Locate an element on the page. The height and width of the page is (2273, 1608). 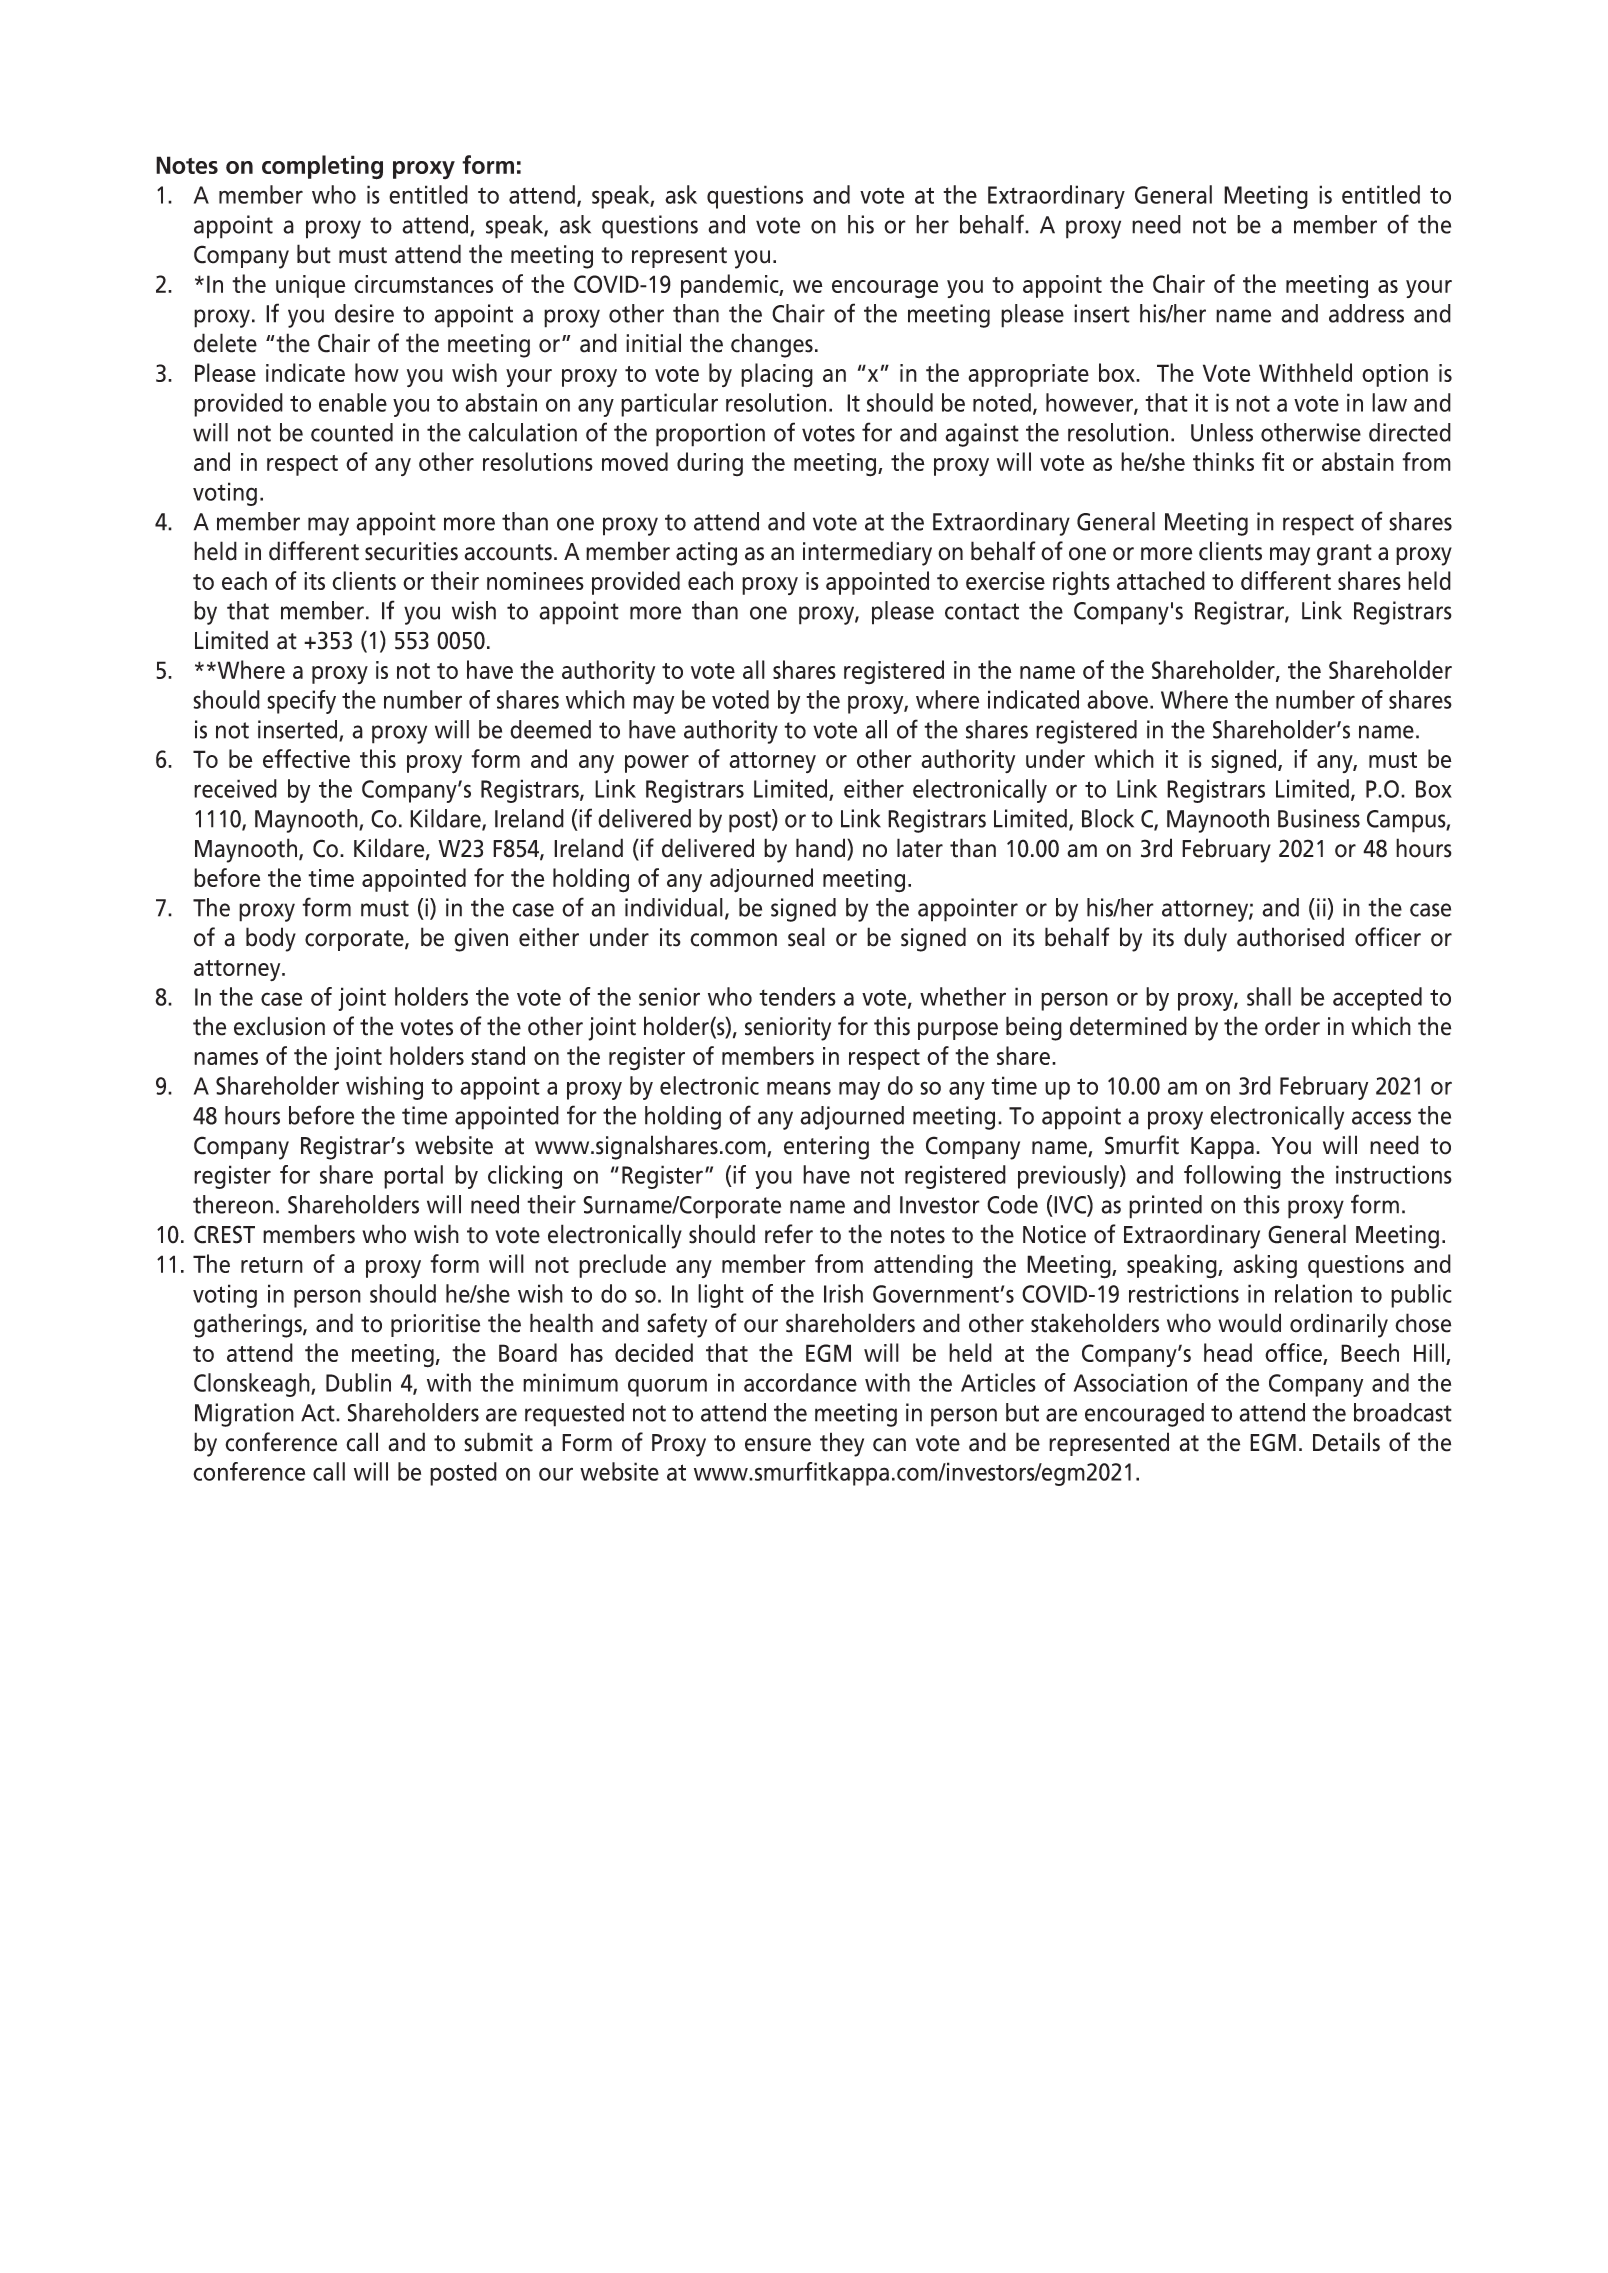
accordance is located at coordinates (800, 1382).
